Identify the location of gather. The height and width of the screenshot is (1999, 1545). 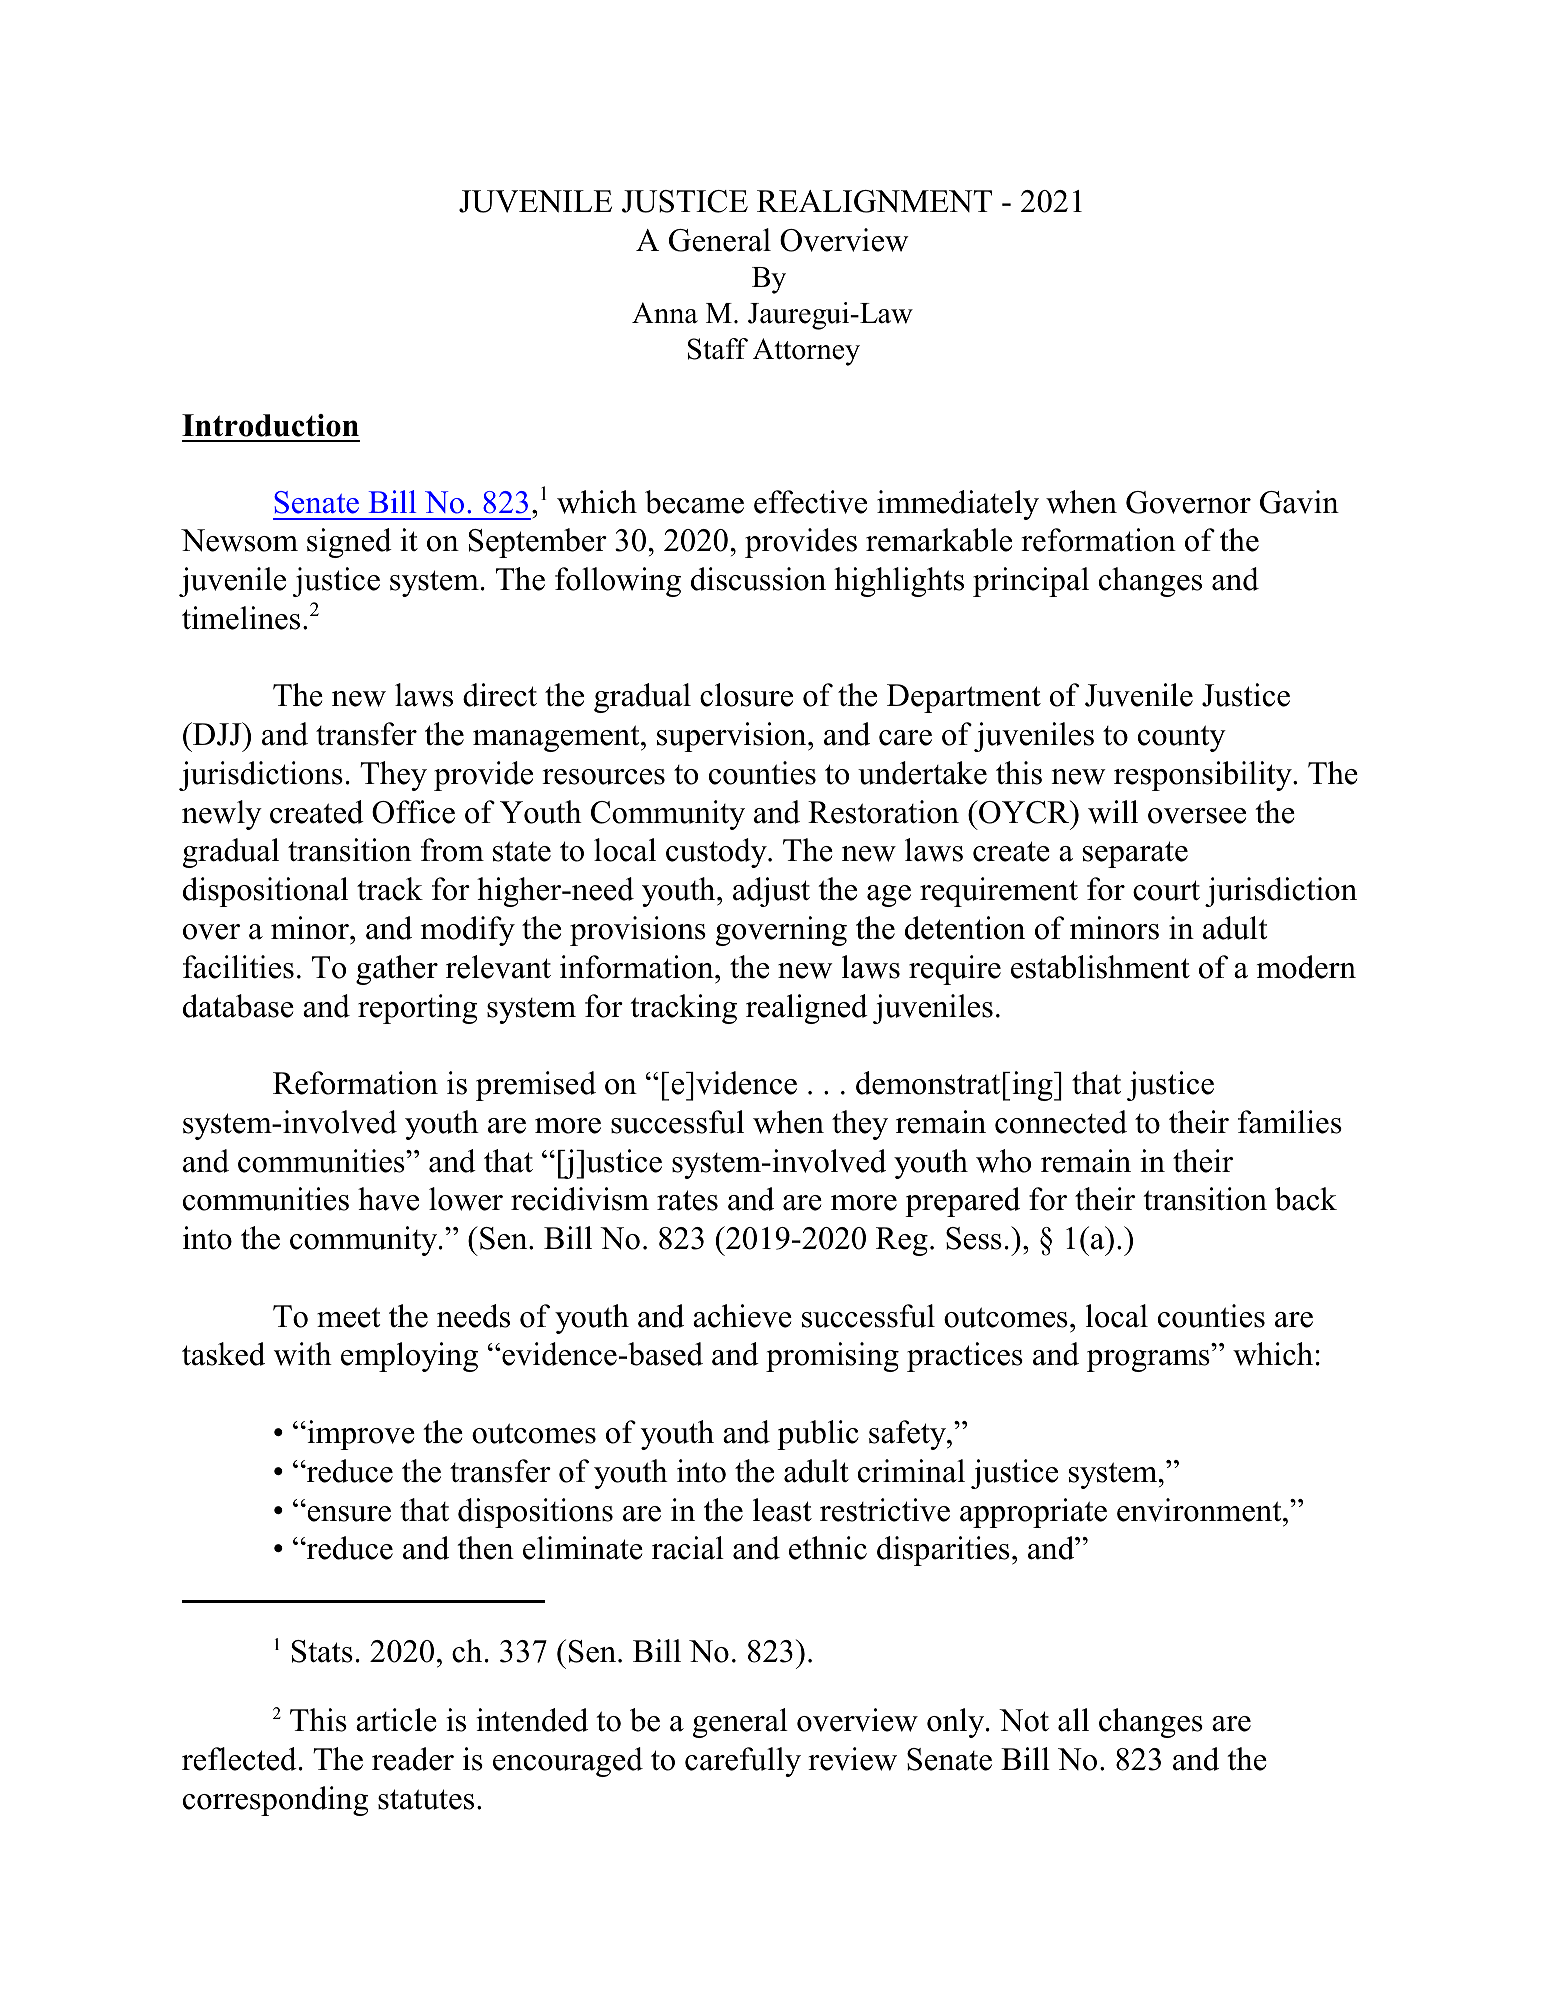
(397, 970).
